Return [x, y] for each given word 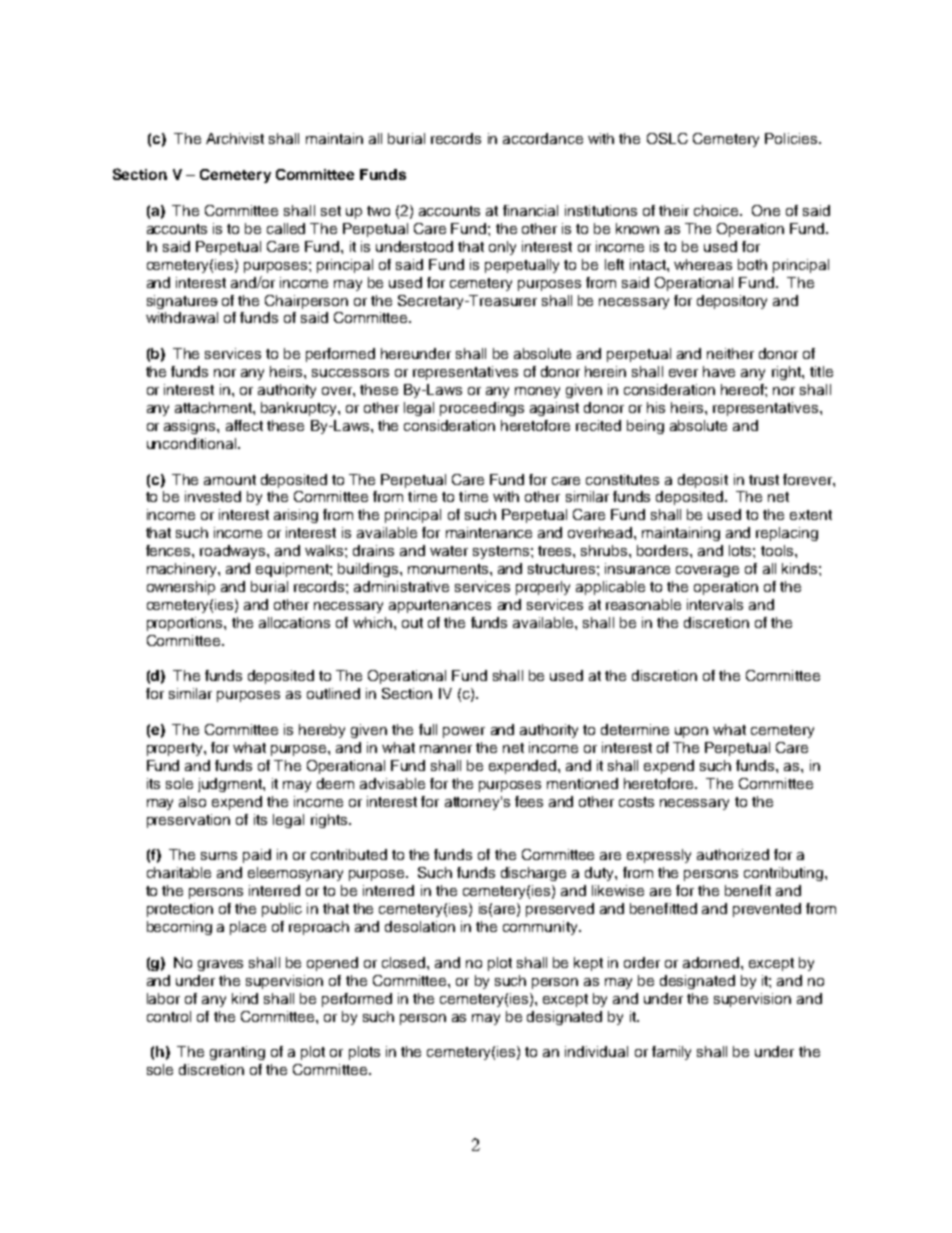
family [671, 1053]
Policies [792, 138]
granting [237, 1053]
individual [596, 1051]
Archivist [235, 138]
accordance [543, 138]
